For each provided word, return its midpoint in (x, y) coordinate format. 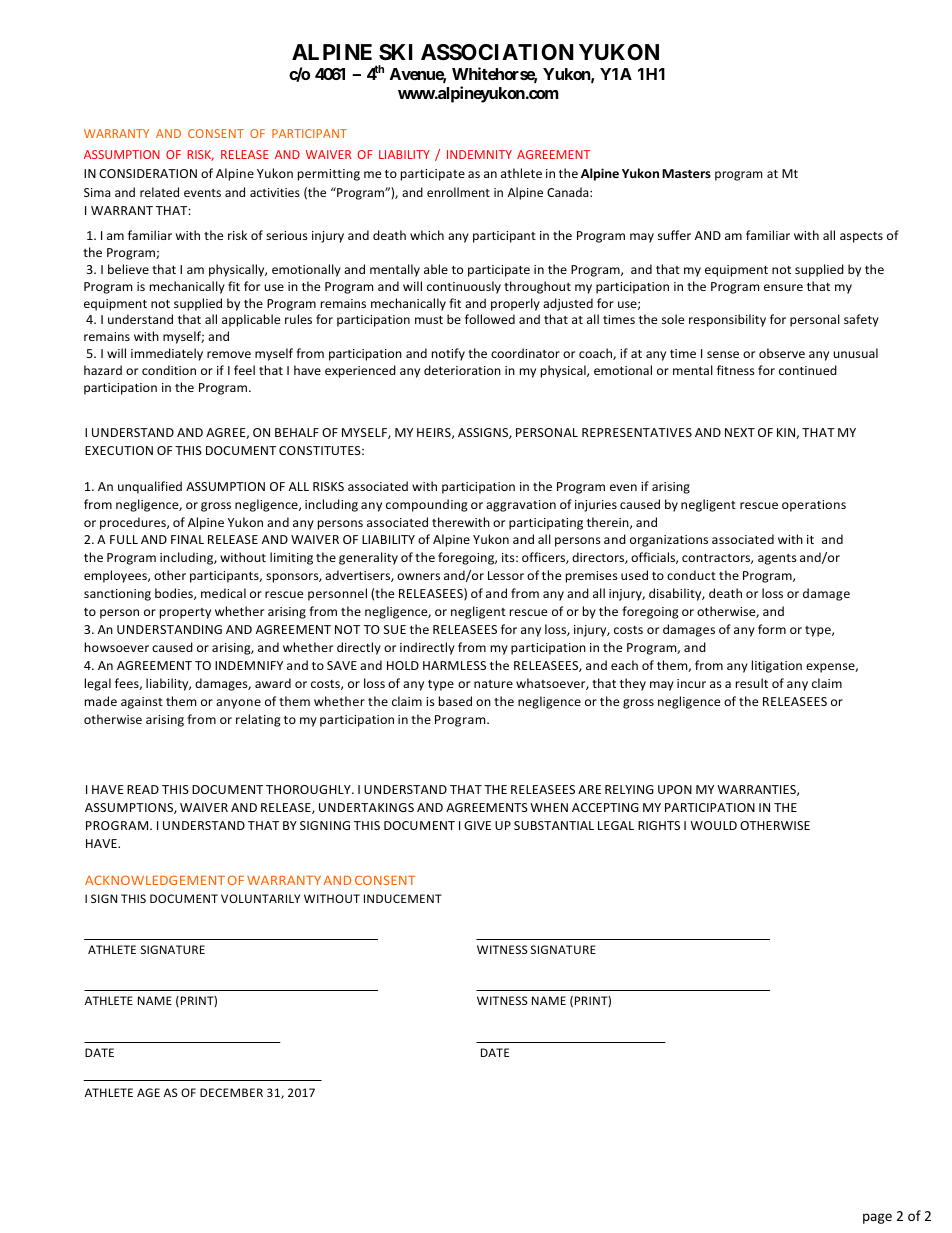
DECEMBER (231, 1092)
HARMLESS (454, 665)
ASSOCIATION (497, 52)
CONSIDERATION (148, 173)
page (877, 1218)
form (772, 629)
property (185, 613)
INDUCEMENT (403, 898)
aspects (861, 237)
